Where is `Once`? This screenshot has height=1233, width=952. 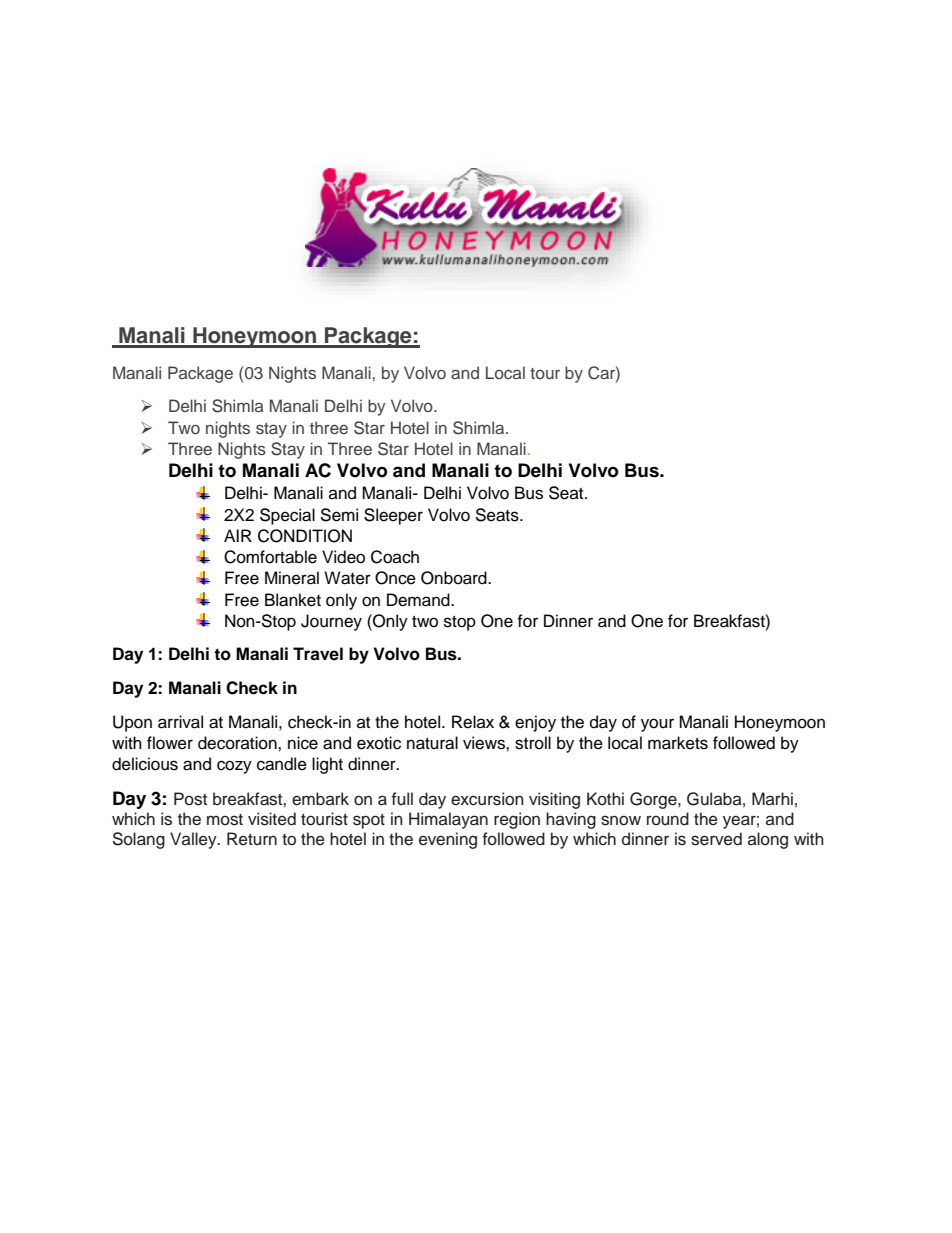 Once is located at coordinates (395, 578).
